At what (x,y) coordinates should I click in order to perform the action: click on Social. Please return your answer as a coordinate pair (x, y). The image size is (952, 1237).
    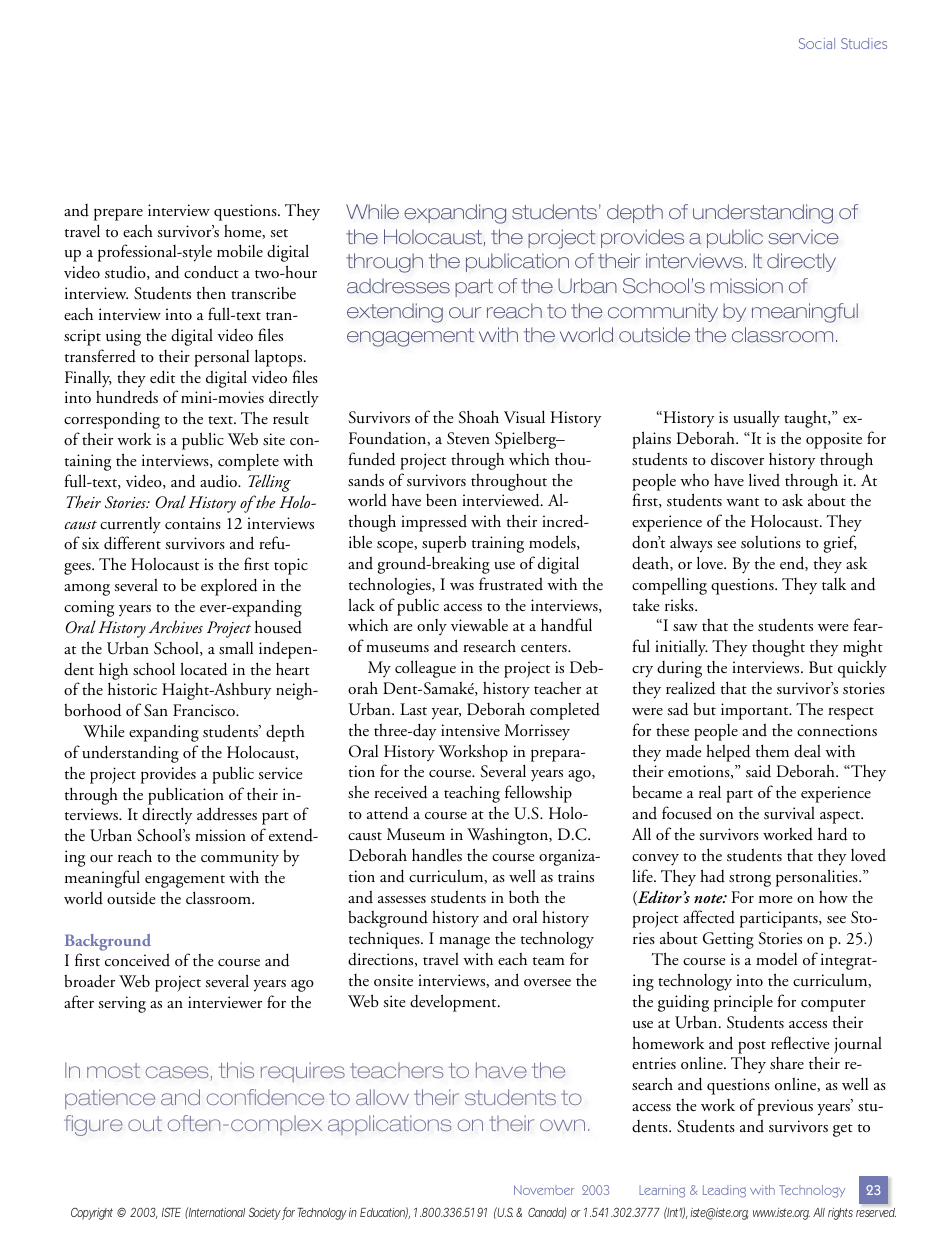
    Looking at the image, I should click on (817, 43).
